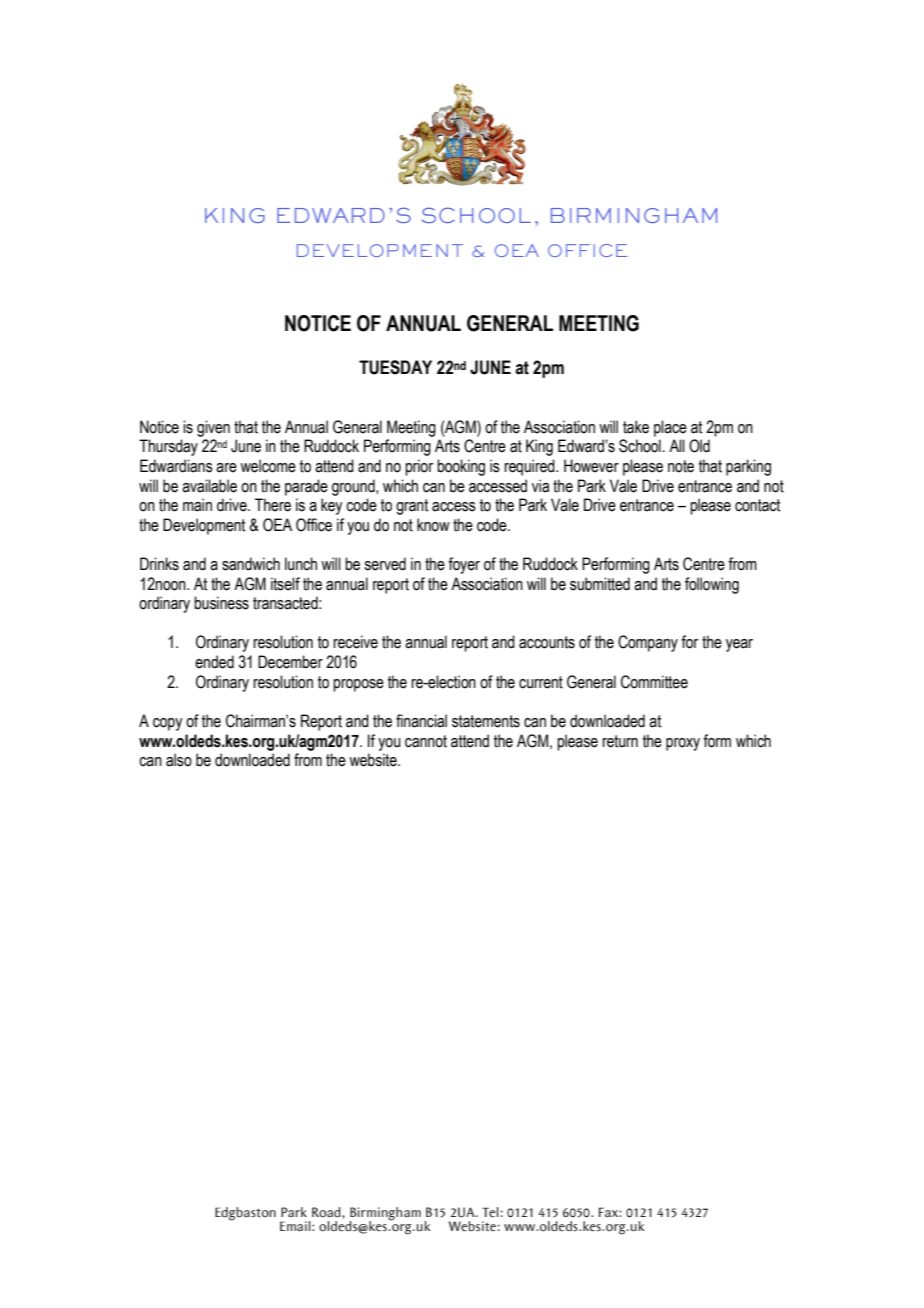 The height and width of the screenshot is (1308, 924). What do you see at coordinates (683, 744) in the screenshot?
I see `proxy` at bounding box center [683, 744].
